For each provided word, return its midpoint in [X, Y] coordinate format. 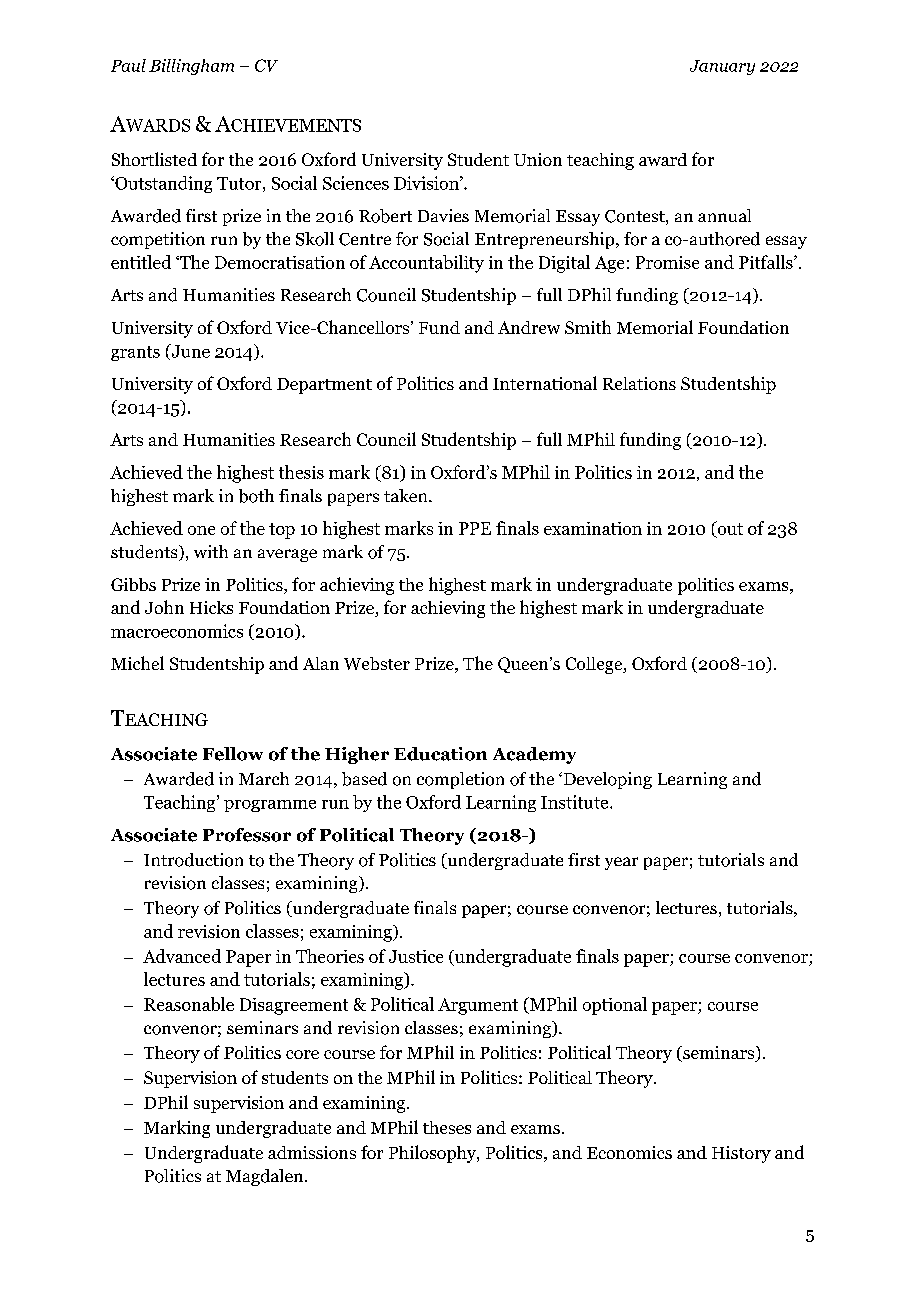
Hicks [211, 607]
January [722, 67]
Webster [377, 663]
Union [538, 159]
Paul [128, 65]
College [595, 665]
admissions [312, 1152]
